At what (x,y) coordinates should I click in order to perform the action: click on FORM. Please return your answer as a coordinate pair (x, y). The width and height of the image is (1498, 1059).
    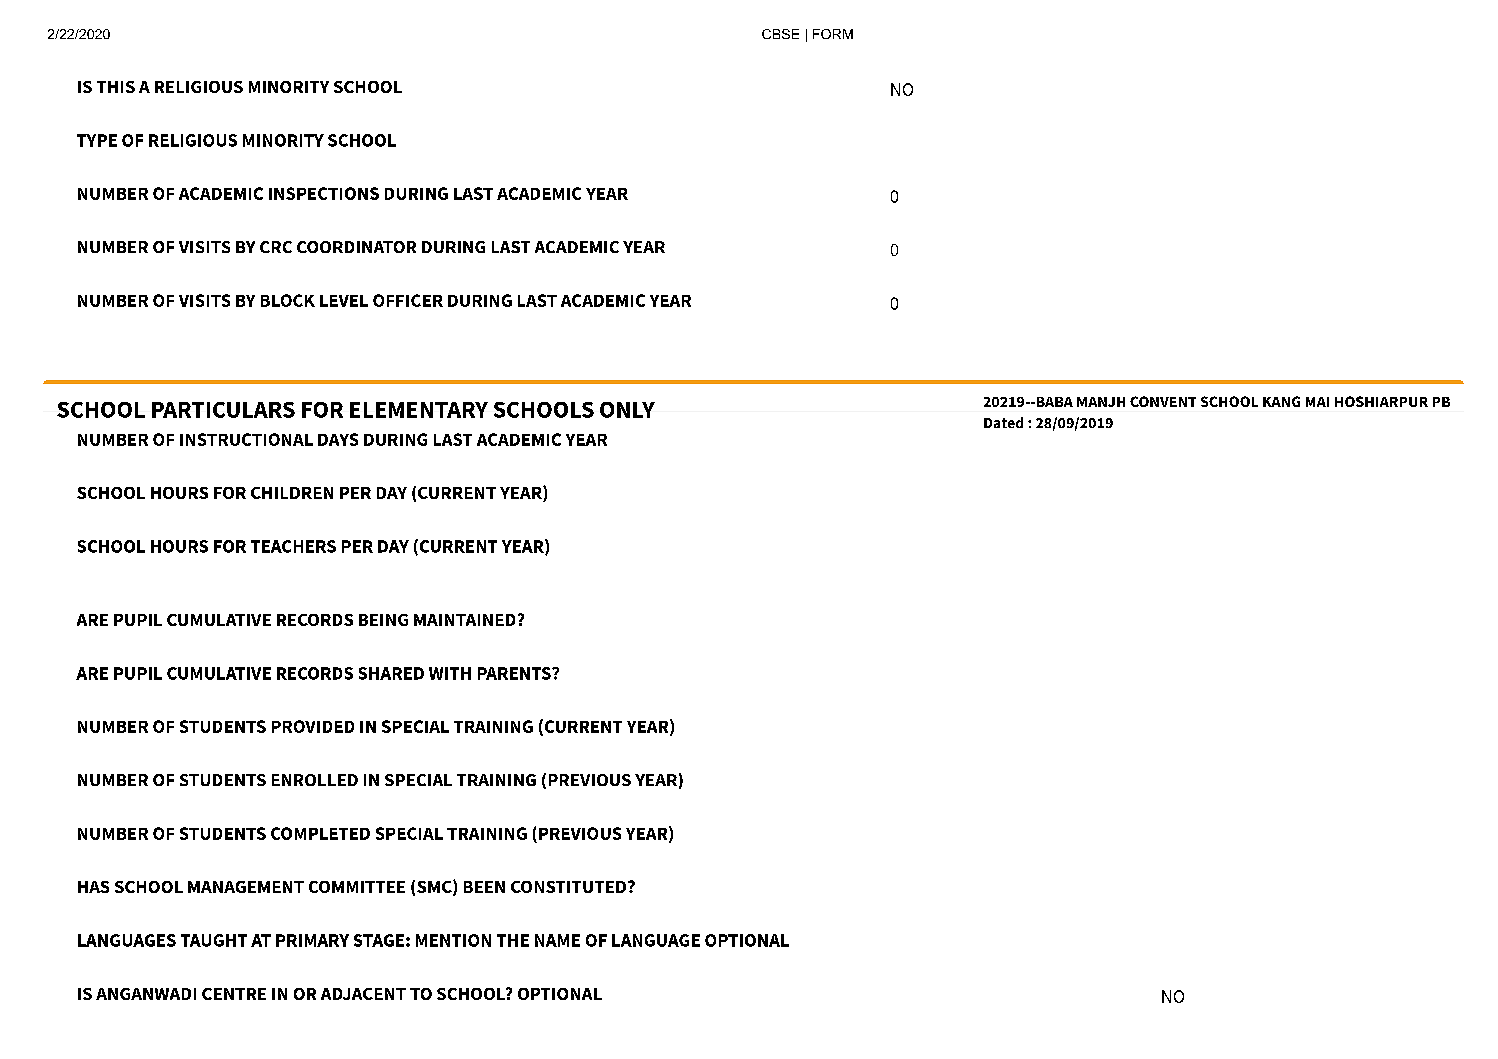
    Looking at the image, I should click on (833, 34).
